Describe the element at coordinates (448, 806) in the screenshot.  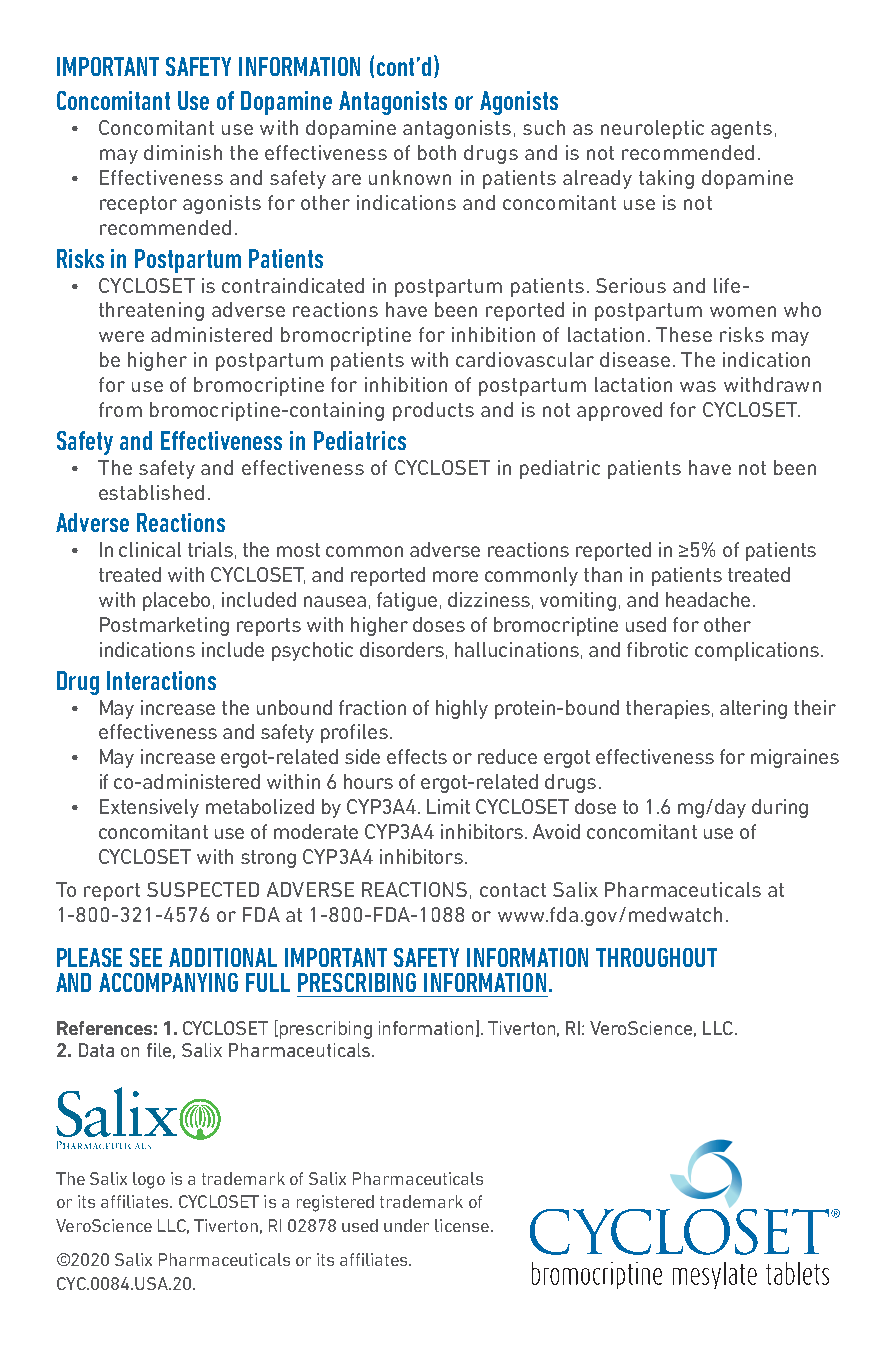
I see `Limit` at that location.
